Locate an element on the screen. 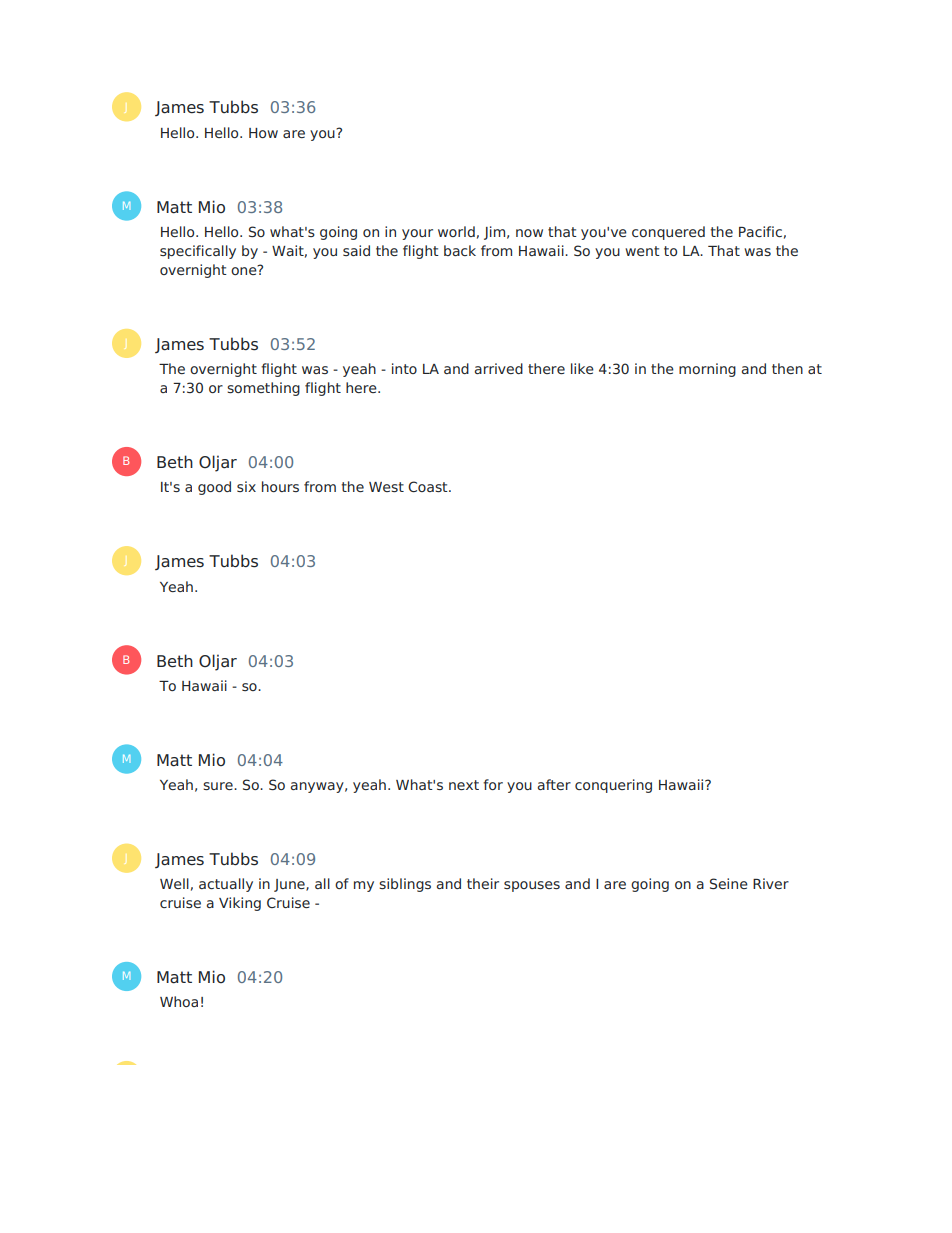 The width and height of the screenshot is (952, 1233). Seine is located at coordinates (729, 883).
